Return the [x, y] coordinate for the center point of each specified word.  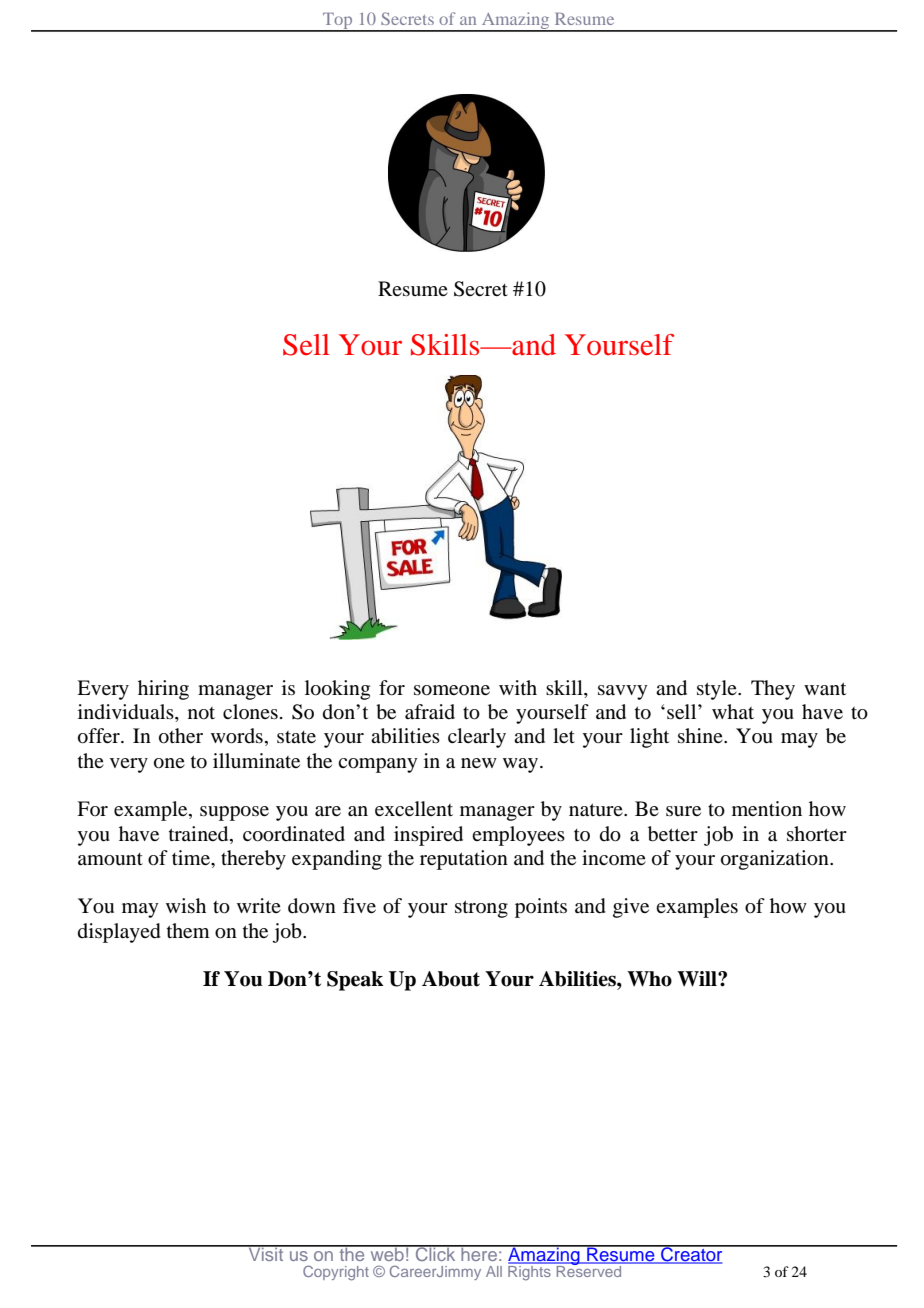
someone [452, 690]
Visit [266, 1253]
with [518, 687]
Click [435, 1253]
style [718, 690]
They [773, 690]
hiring [163, 690]
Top [338, 22]
